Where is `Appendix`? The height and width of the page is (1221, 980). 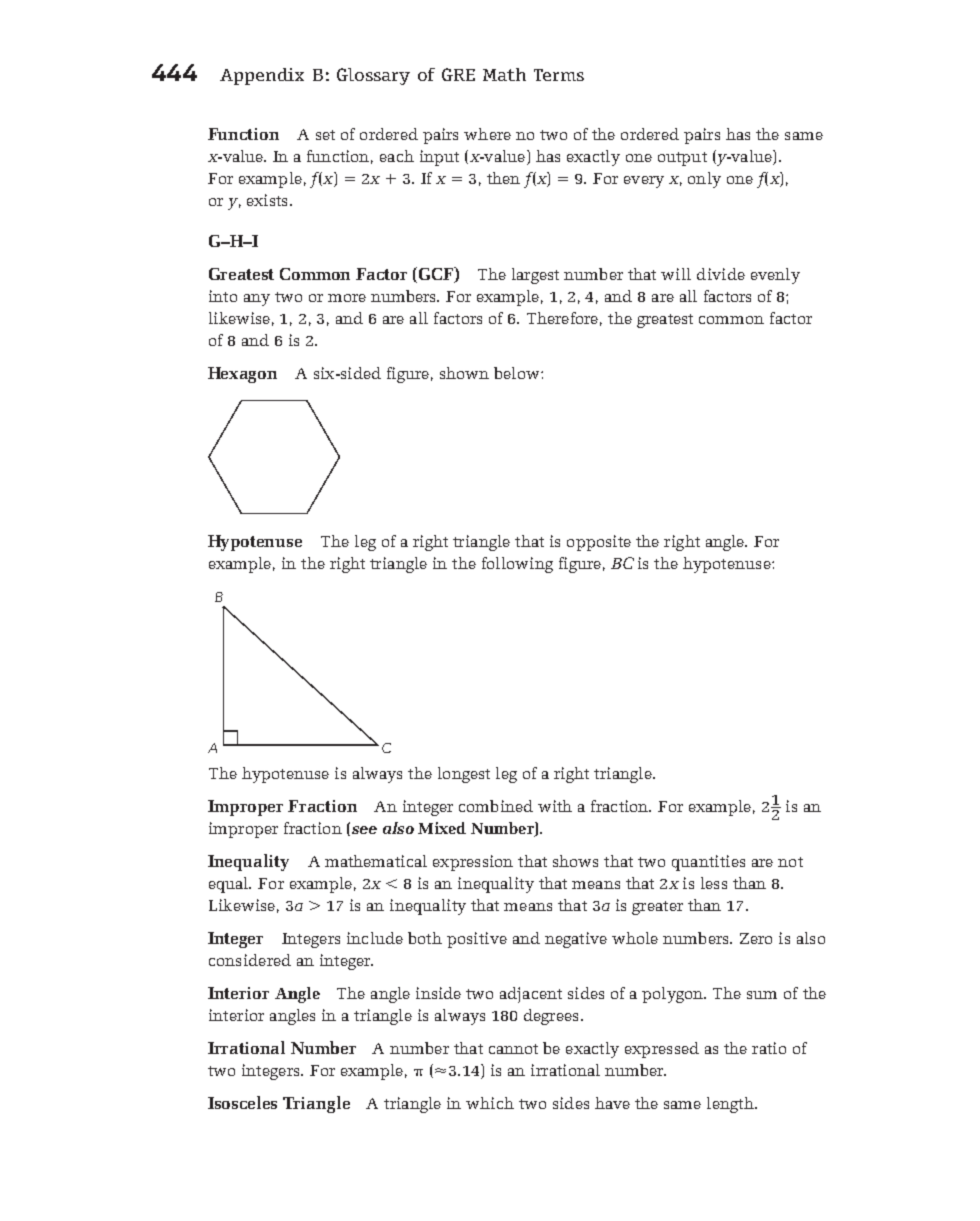 Appendix is located at coordinates (262, 76).
